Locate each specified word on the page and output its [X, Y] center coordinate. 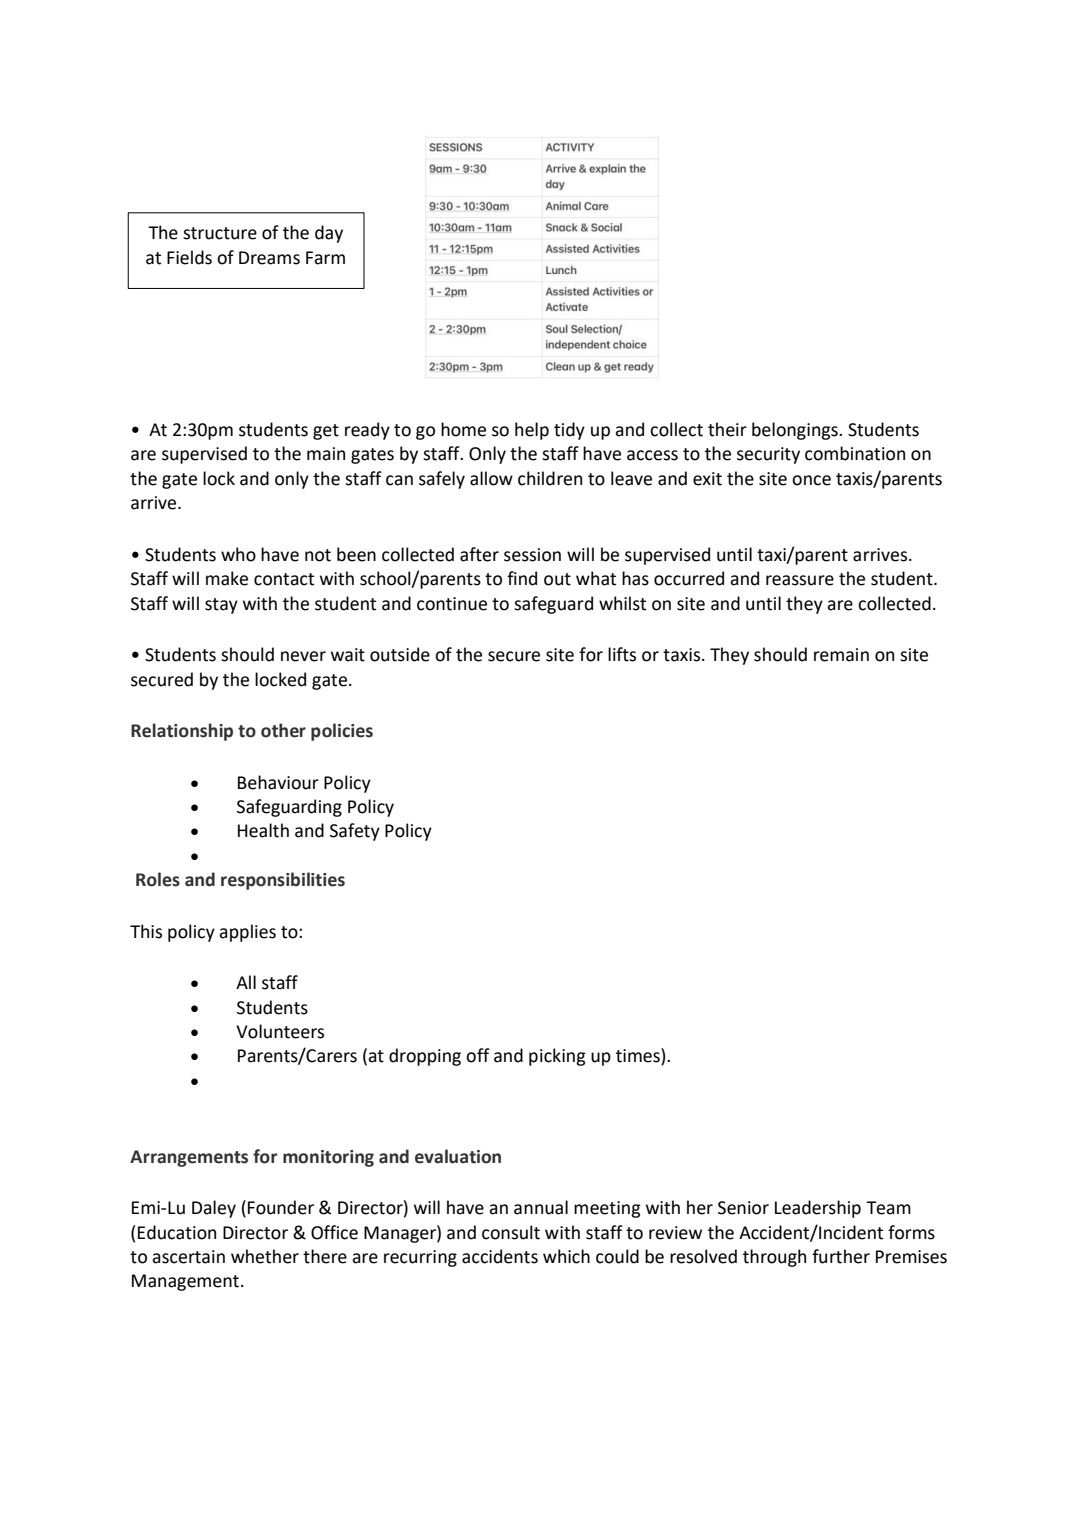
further [841, 1256]
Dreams [269, 258]
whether [265, 1256]
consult [511, 1232]
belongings [796, 431]
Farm [325, 258]
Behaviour [278, 782]
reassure [800, 580]
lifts [622, 654]
